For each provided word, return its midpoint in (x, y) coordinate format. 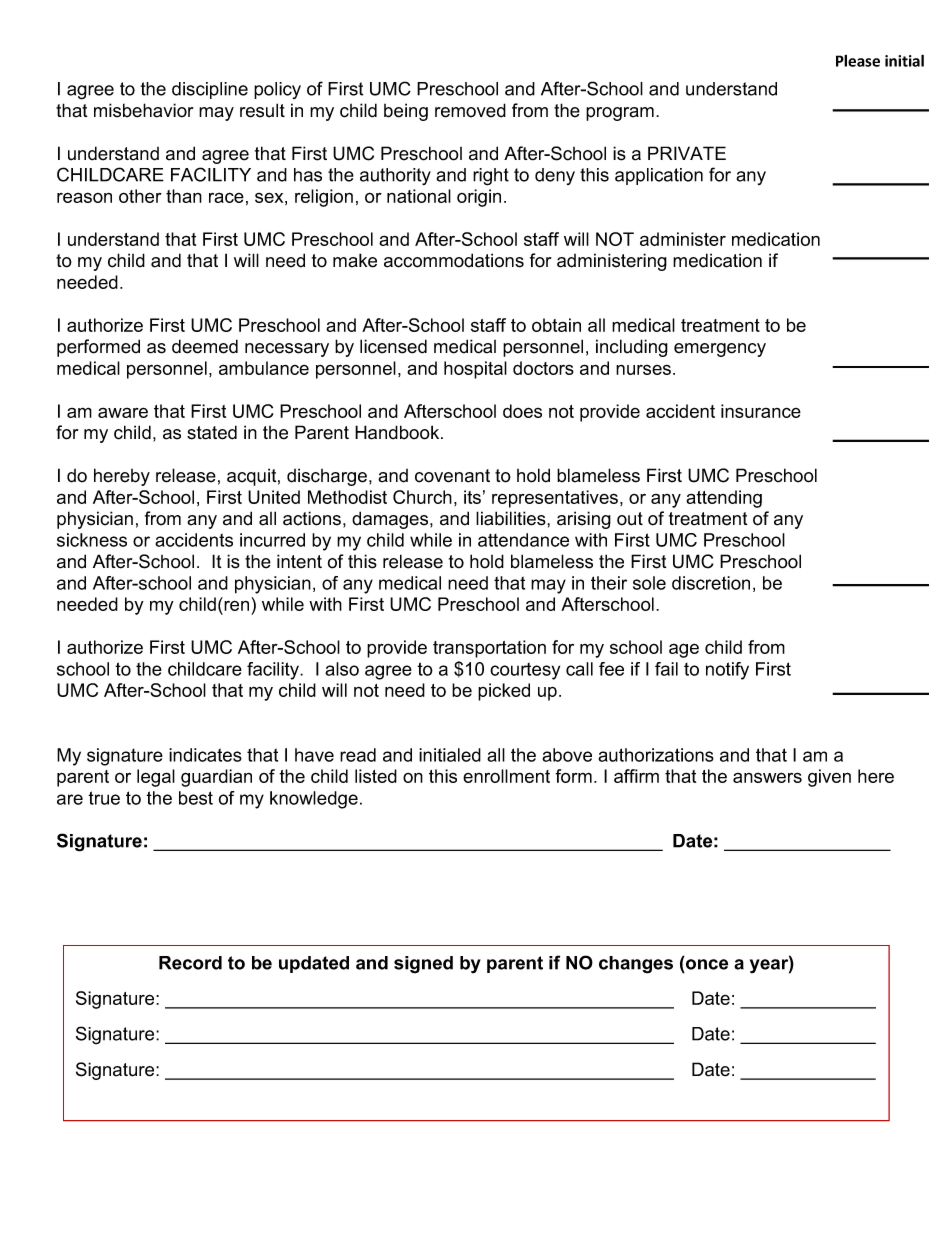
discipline (210, 90)
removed (470, 110)
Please (858, 61)
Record (190, 963)
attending (724, 499)
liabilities (512, 518)
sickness (92, 540)
